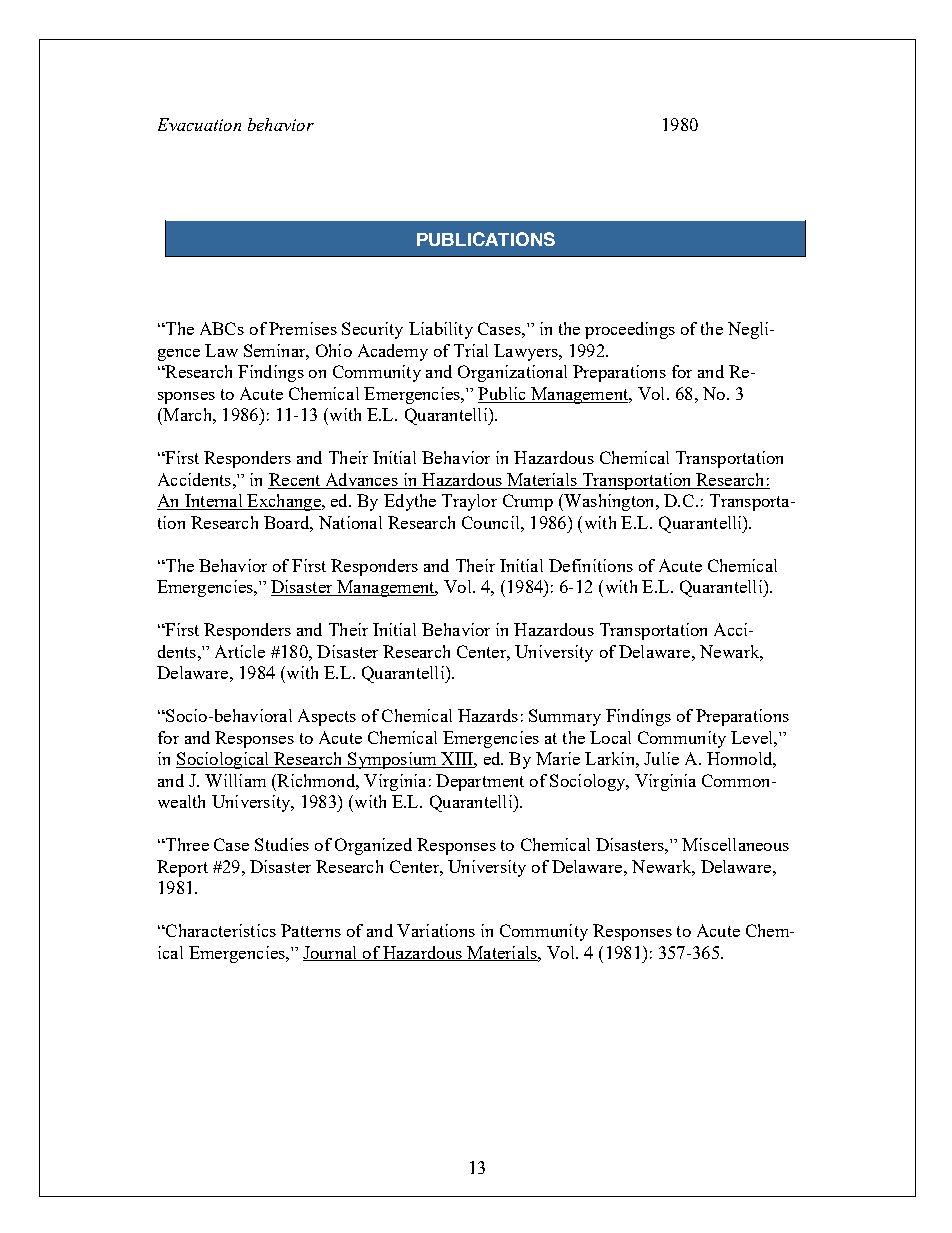  Describe the element at coordinates (331, 953) in the screenshot. I see `Journal` at that location.
